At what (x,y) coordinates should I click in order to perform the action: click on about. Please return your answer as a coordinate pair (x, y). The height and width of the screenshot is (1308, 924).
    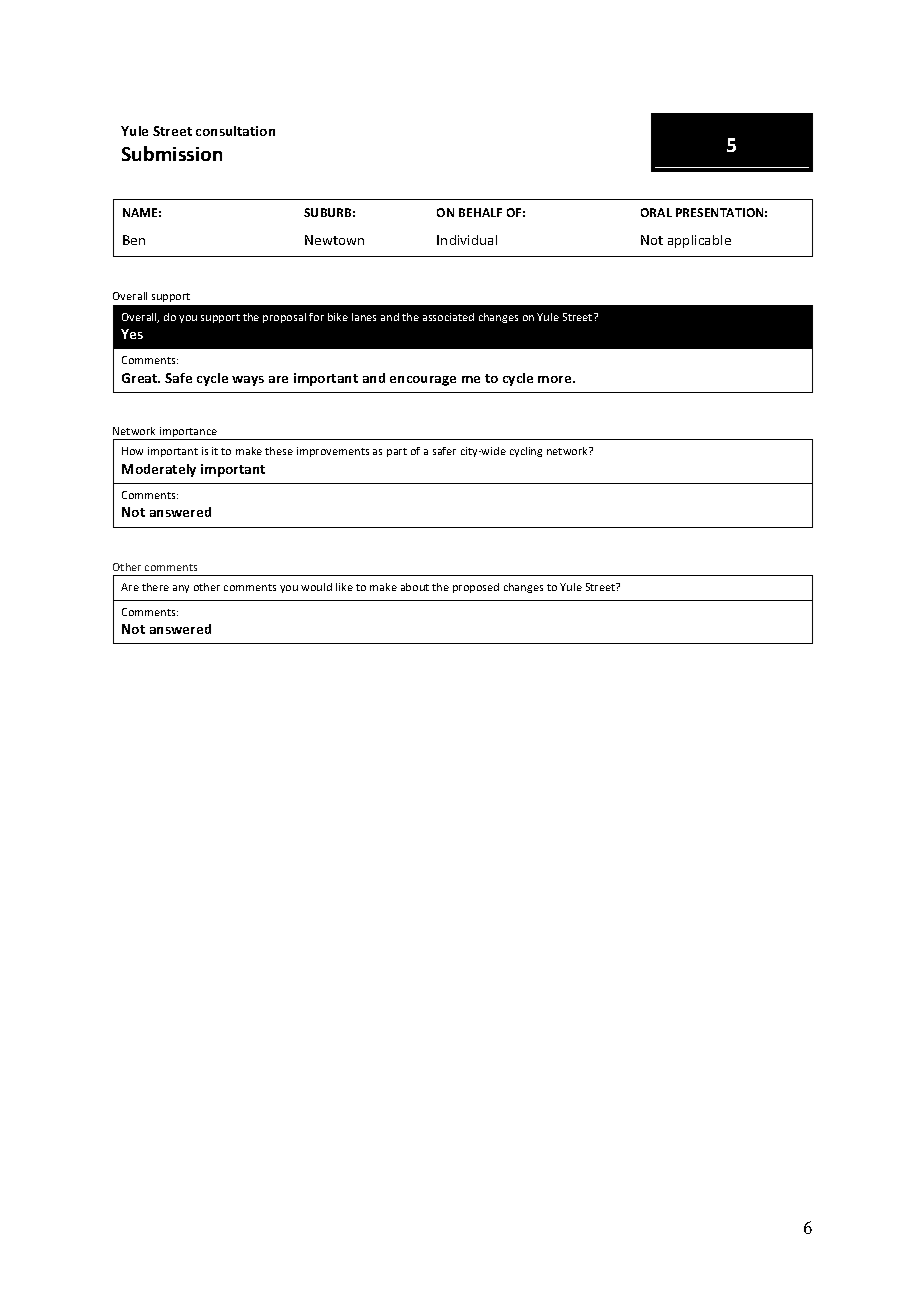
    Looking at the image, I should click on (415, 587).
